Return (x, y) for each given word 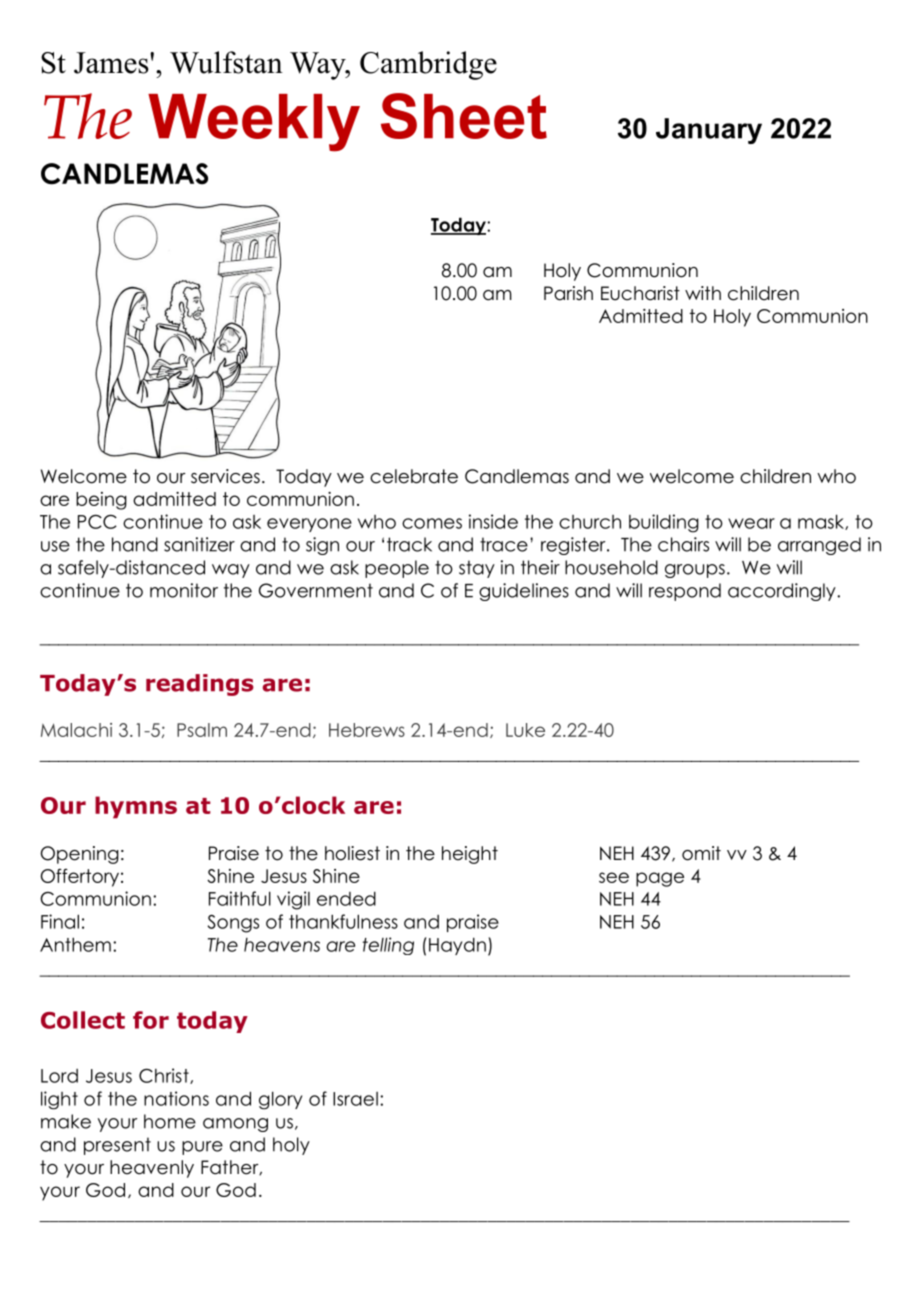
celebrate (414, 476)
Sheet (464, 116)
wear (751, 523)
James (112, 63)
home (170, 1121)
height (470, 855)
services (225, 476)
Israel (355, 1099)
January (709, 131)
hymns (136, 807)
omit (701, 853)
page (660, 879)
